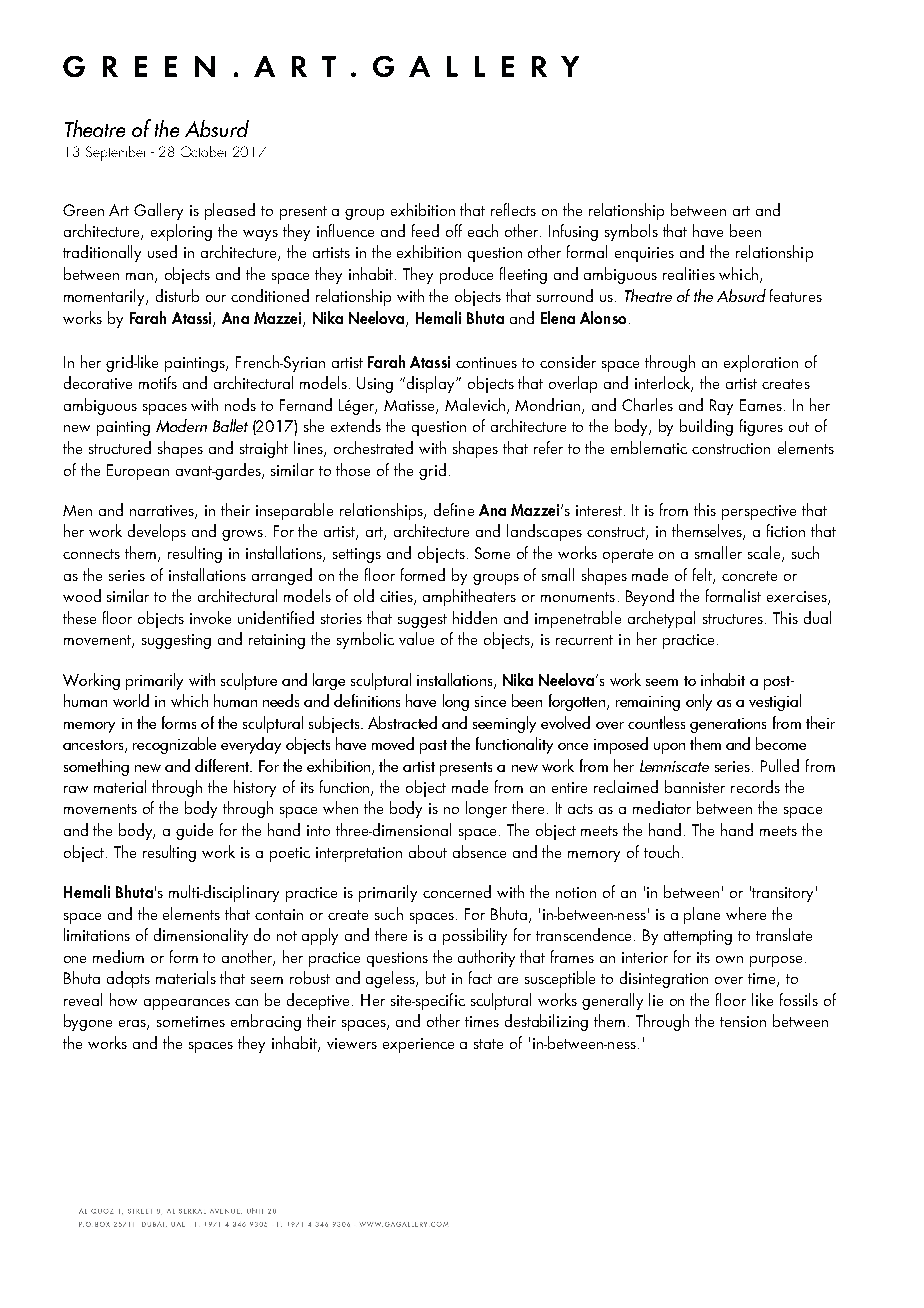 This document has height=1308, width=924. Describe the element at coordinates (734, 619) in the document. I see `structures` at that location.
